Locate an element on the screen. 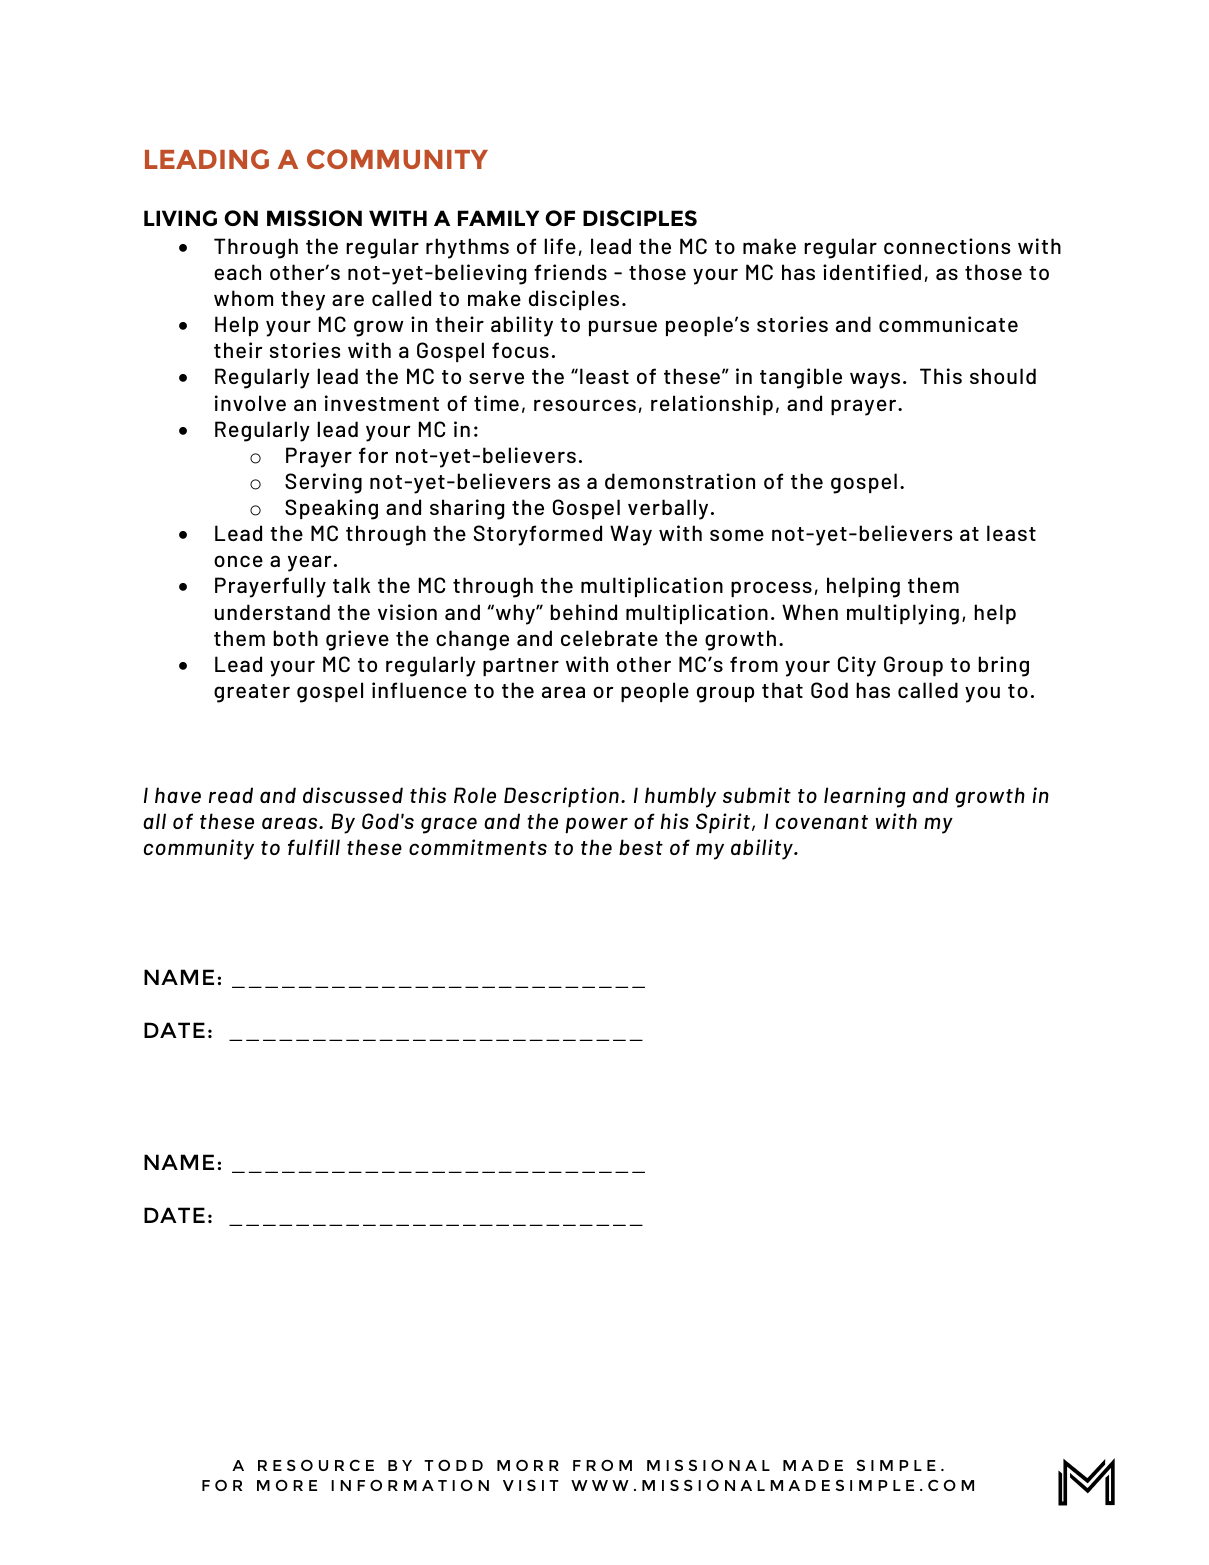 This screenshot has width=1209, height=1565. fulfill is located at coordinates (314, 847).
